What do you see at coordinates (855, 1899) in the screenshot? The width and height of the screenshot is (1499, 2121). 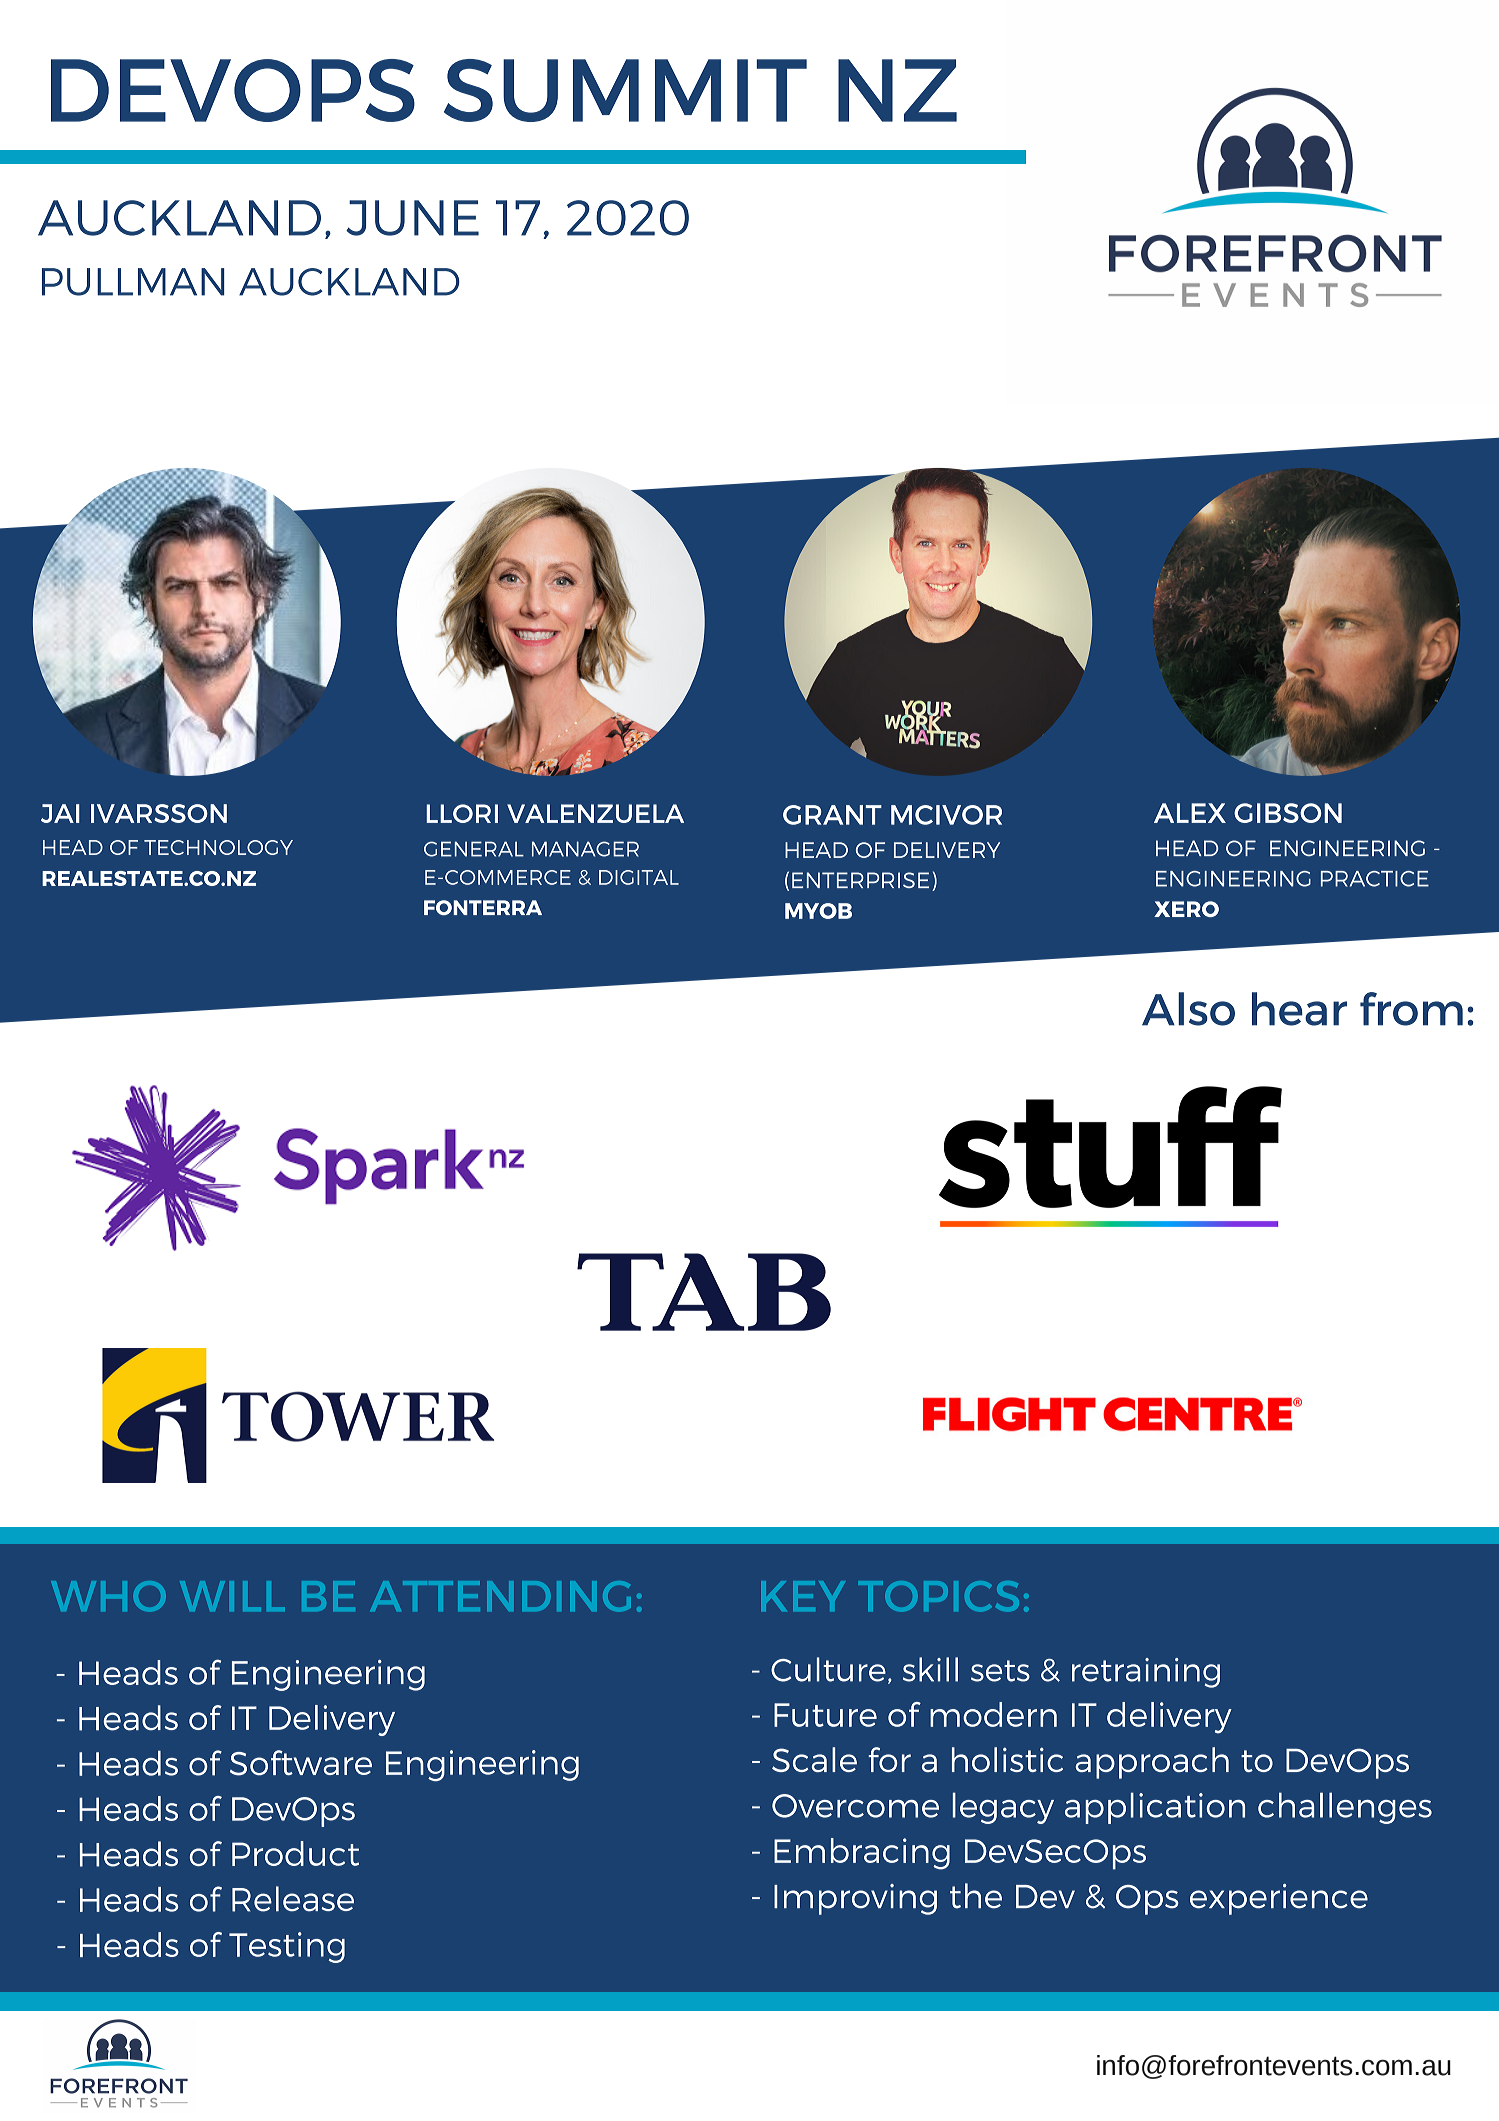 I see `Improving` at bounding box center [855, 1899].
